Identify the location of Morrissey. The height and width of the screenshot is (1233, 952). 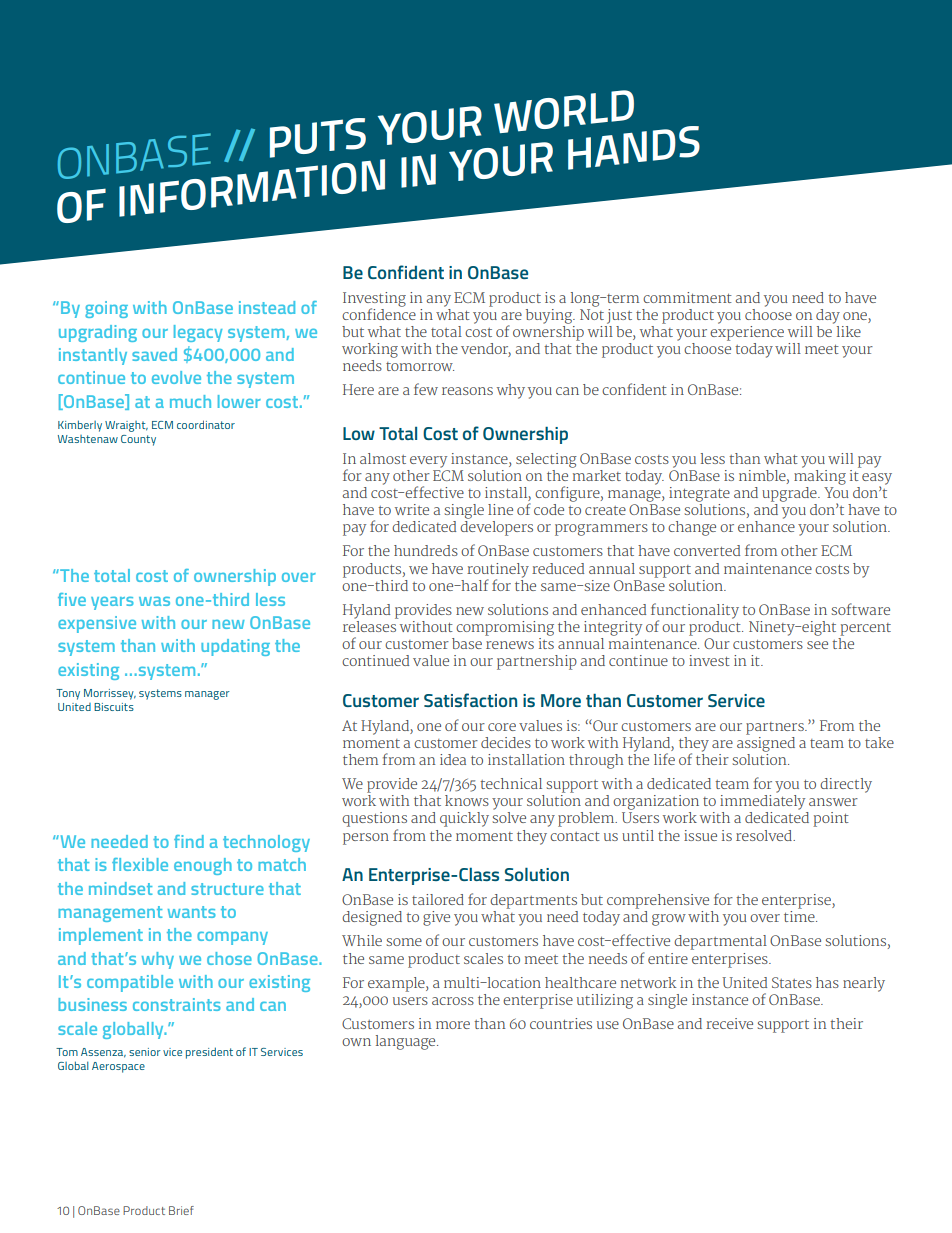
(110, 694).
